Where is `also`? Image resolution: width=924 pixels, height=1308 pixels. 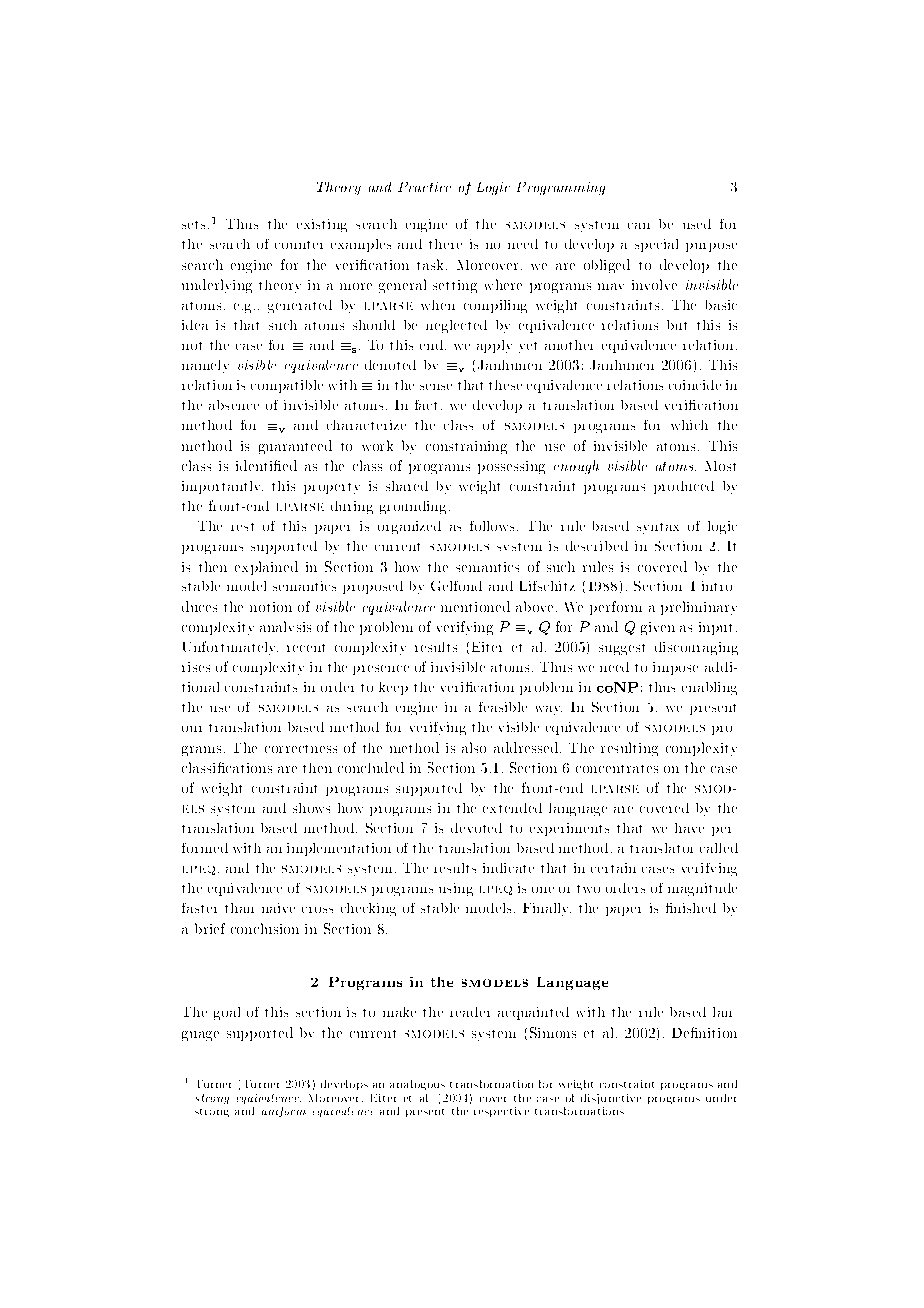
also is located at coordinates (474, 747).
